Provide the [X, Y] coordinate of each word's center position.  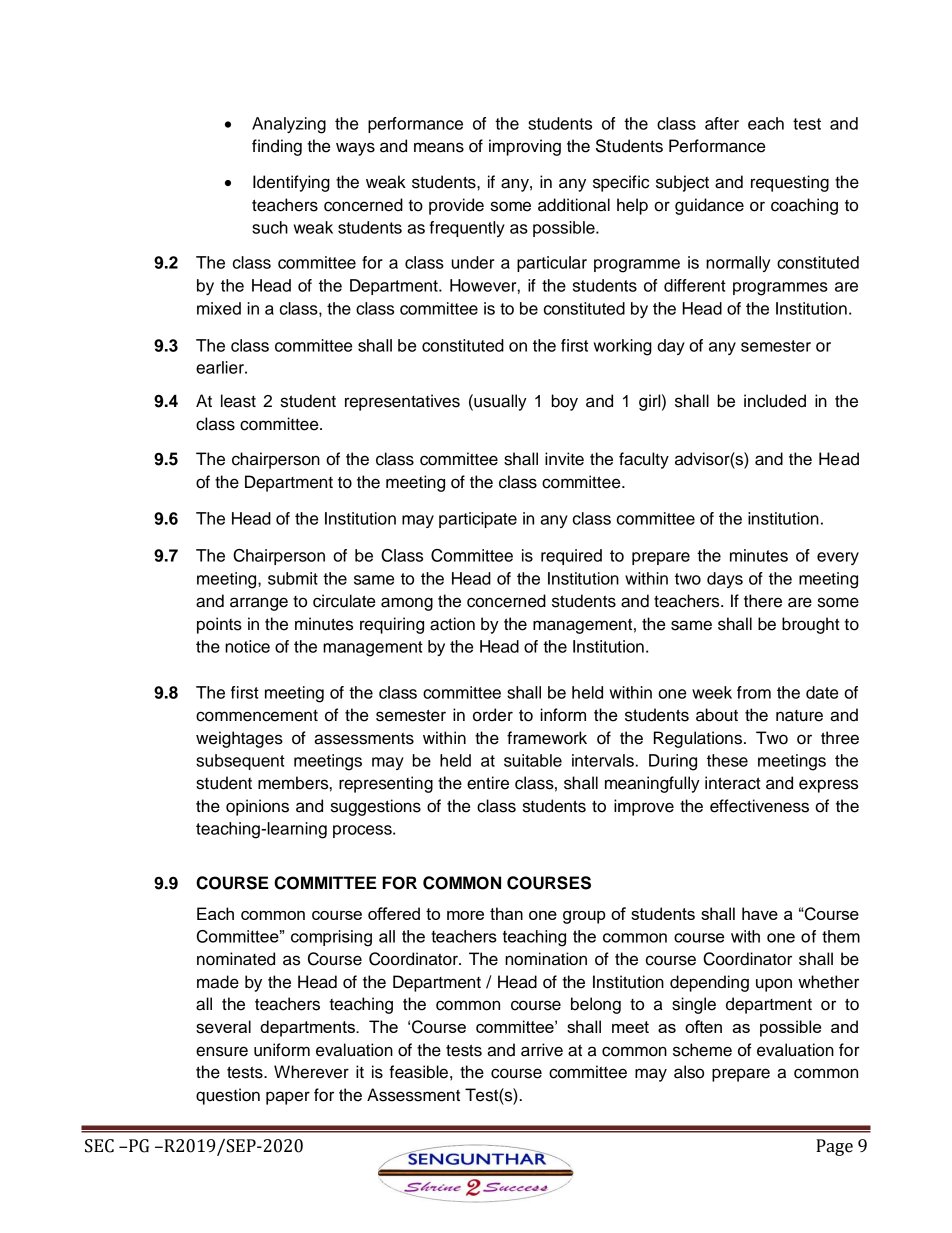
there [763, 601]
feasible [418, 1072]
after [722, 123]
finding [277, 147]
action [452, 624]
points [219, 625]
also [689, 1072]
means [439, 147]
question [228, 1096]
